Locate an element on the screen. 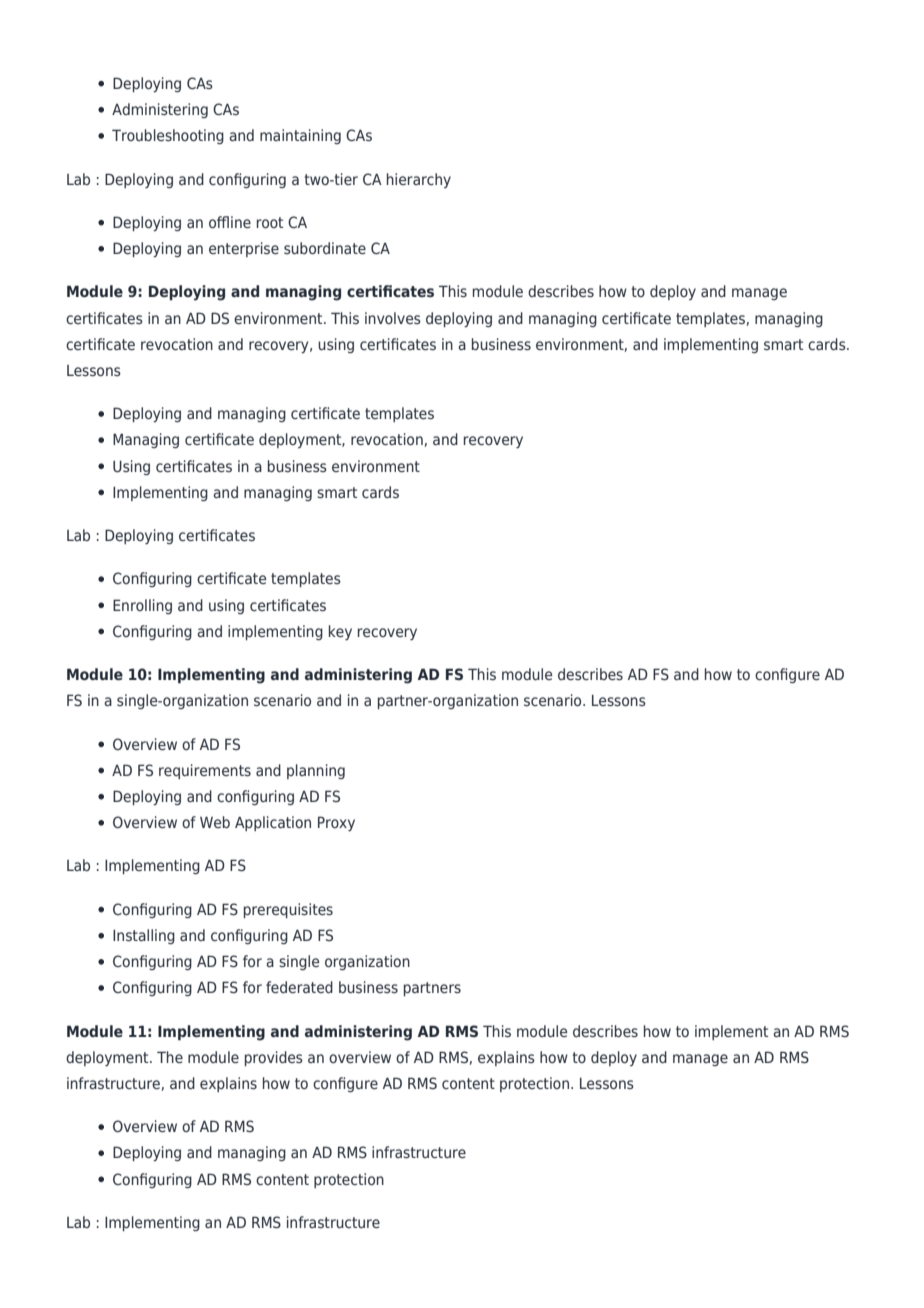  maintaining is located at coordinates (300, 136).
